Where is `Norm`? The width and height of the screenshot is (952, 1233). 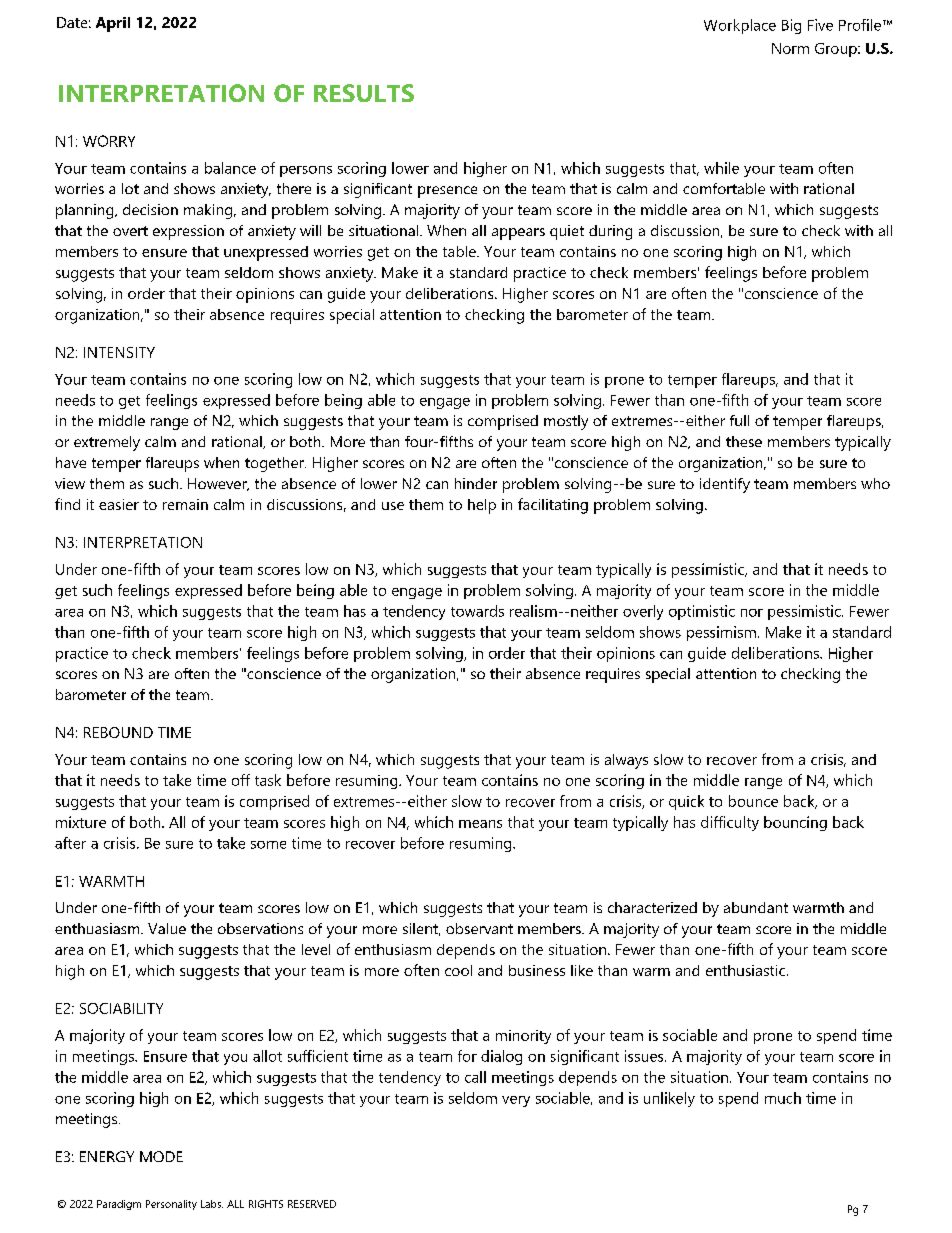 Norm is located at coordinates (790, 48).
